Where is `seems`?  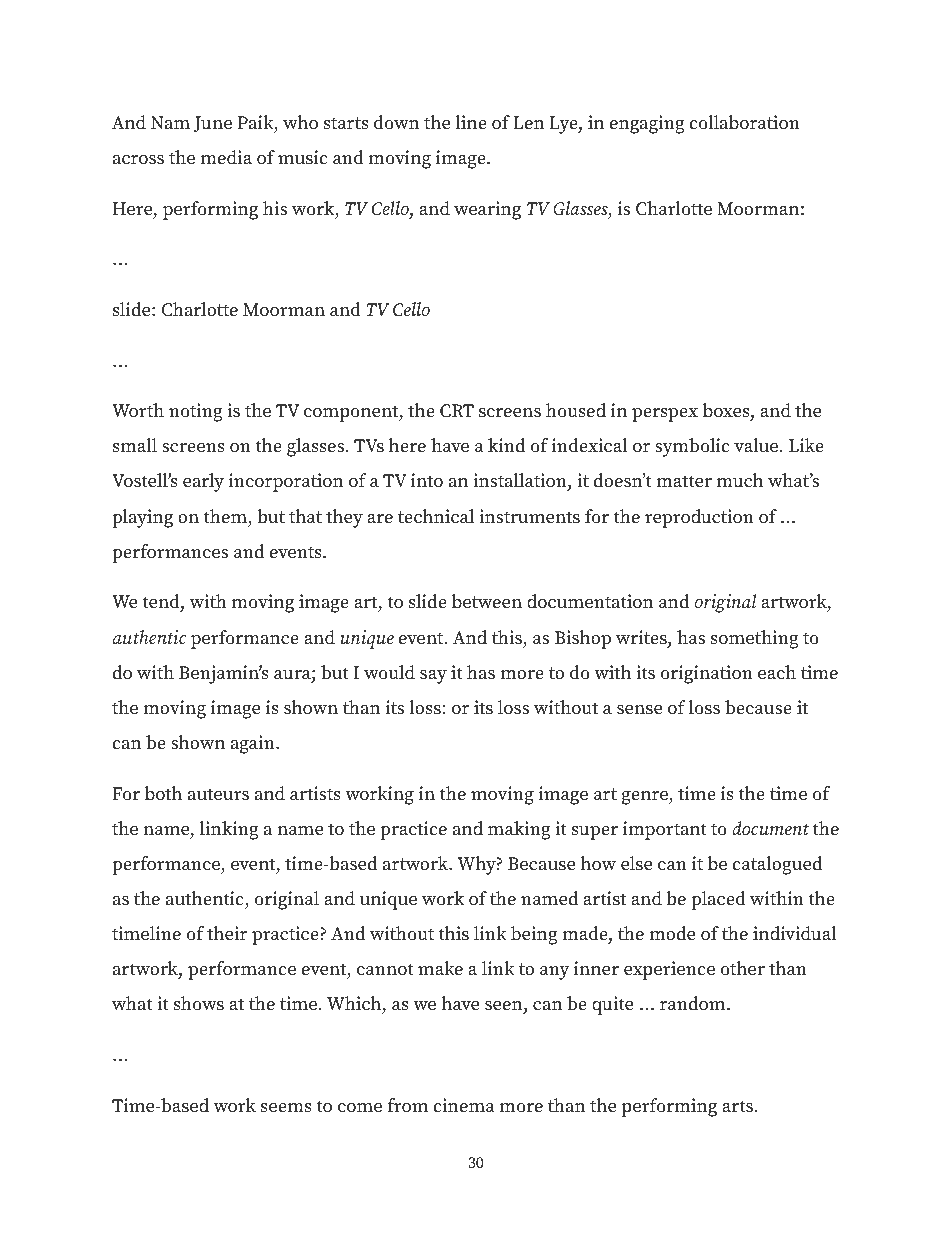
seems is located at coordinates (286, 1108).
